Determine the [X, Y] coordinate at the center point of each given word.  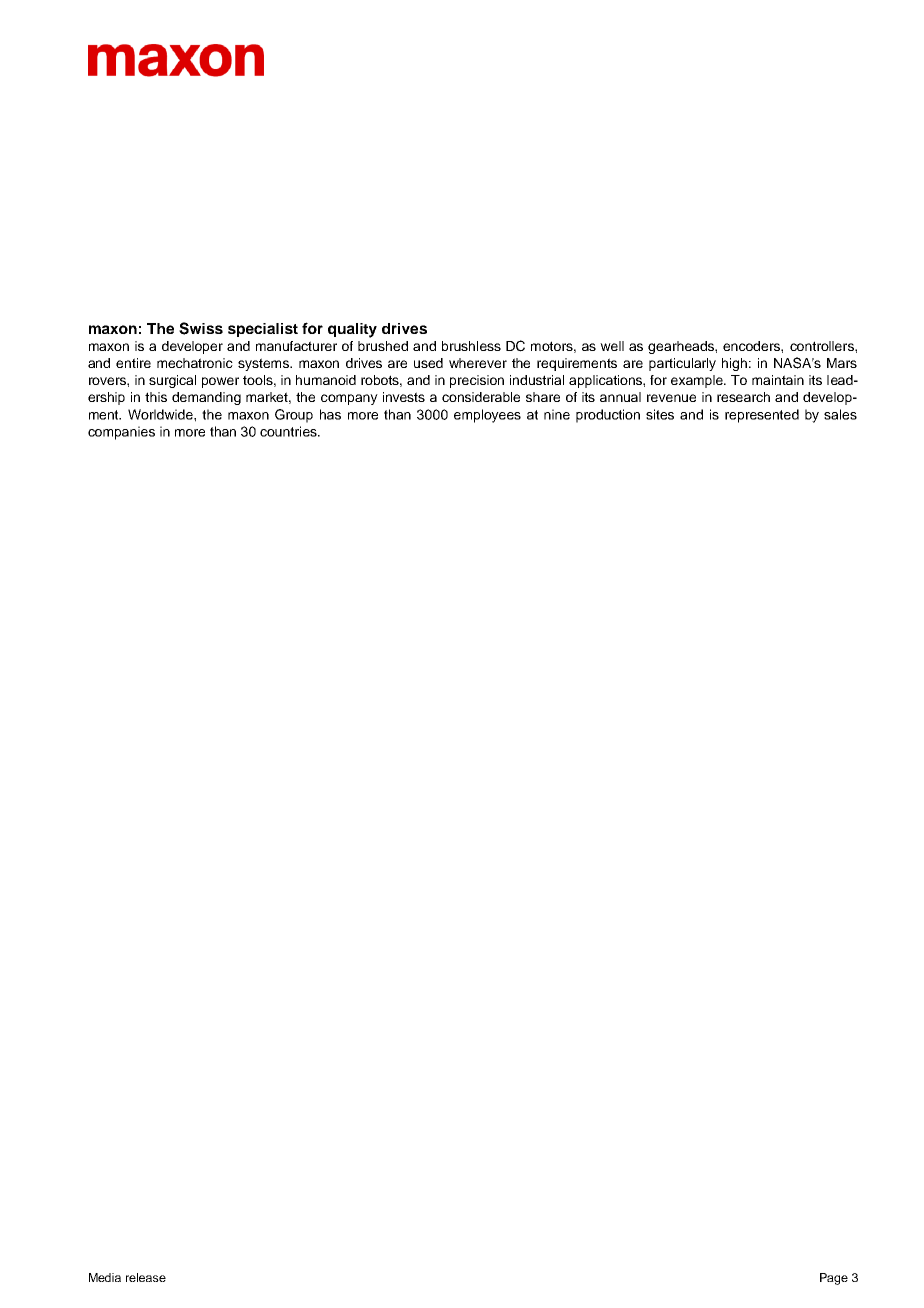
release [146, 1277]
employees [487, 416]
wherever [478, 363]
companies [121, 433]
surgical [172, 381]
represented [762, 416]
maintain [778, 380]
